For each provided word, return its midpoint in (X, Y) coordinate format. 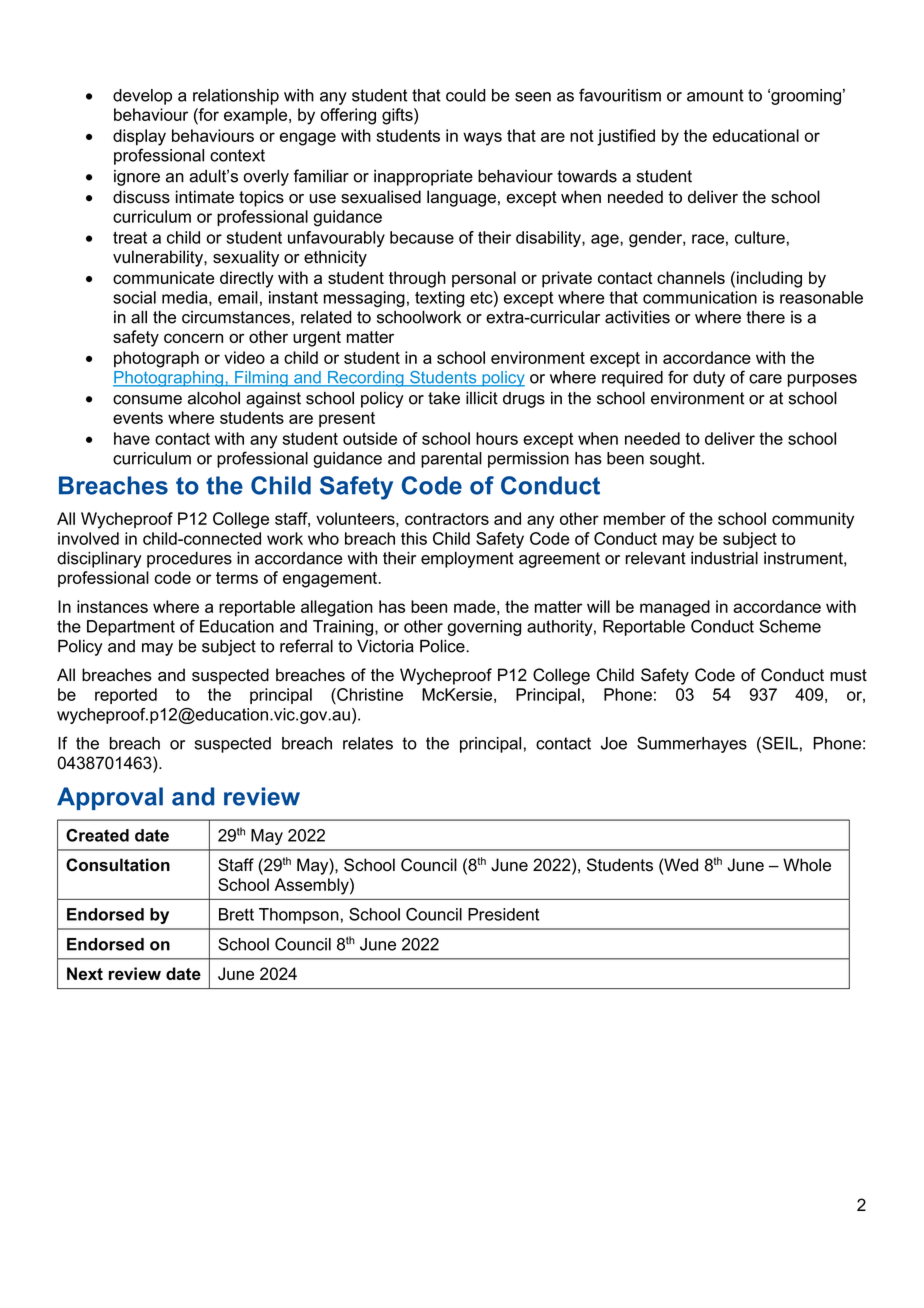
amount (715, 95)
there (765, 317)
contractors (447, 519)
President (503, 914)
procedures (189, 559)
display (139, 137)
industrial (724, 558)
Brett (236, 914)
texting (439, 299)
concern (193, 338)
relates (368, 743)
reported (126, 696)
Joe (614, 743)
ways (482, 139)
